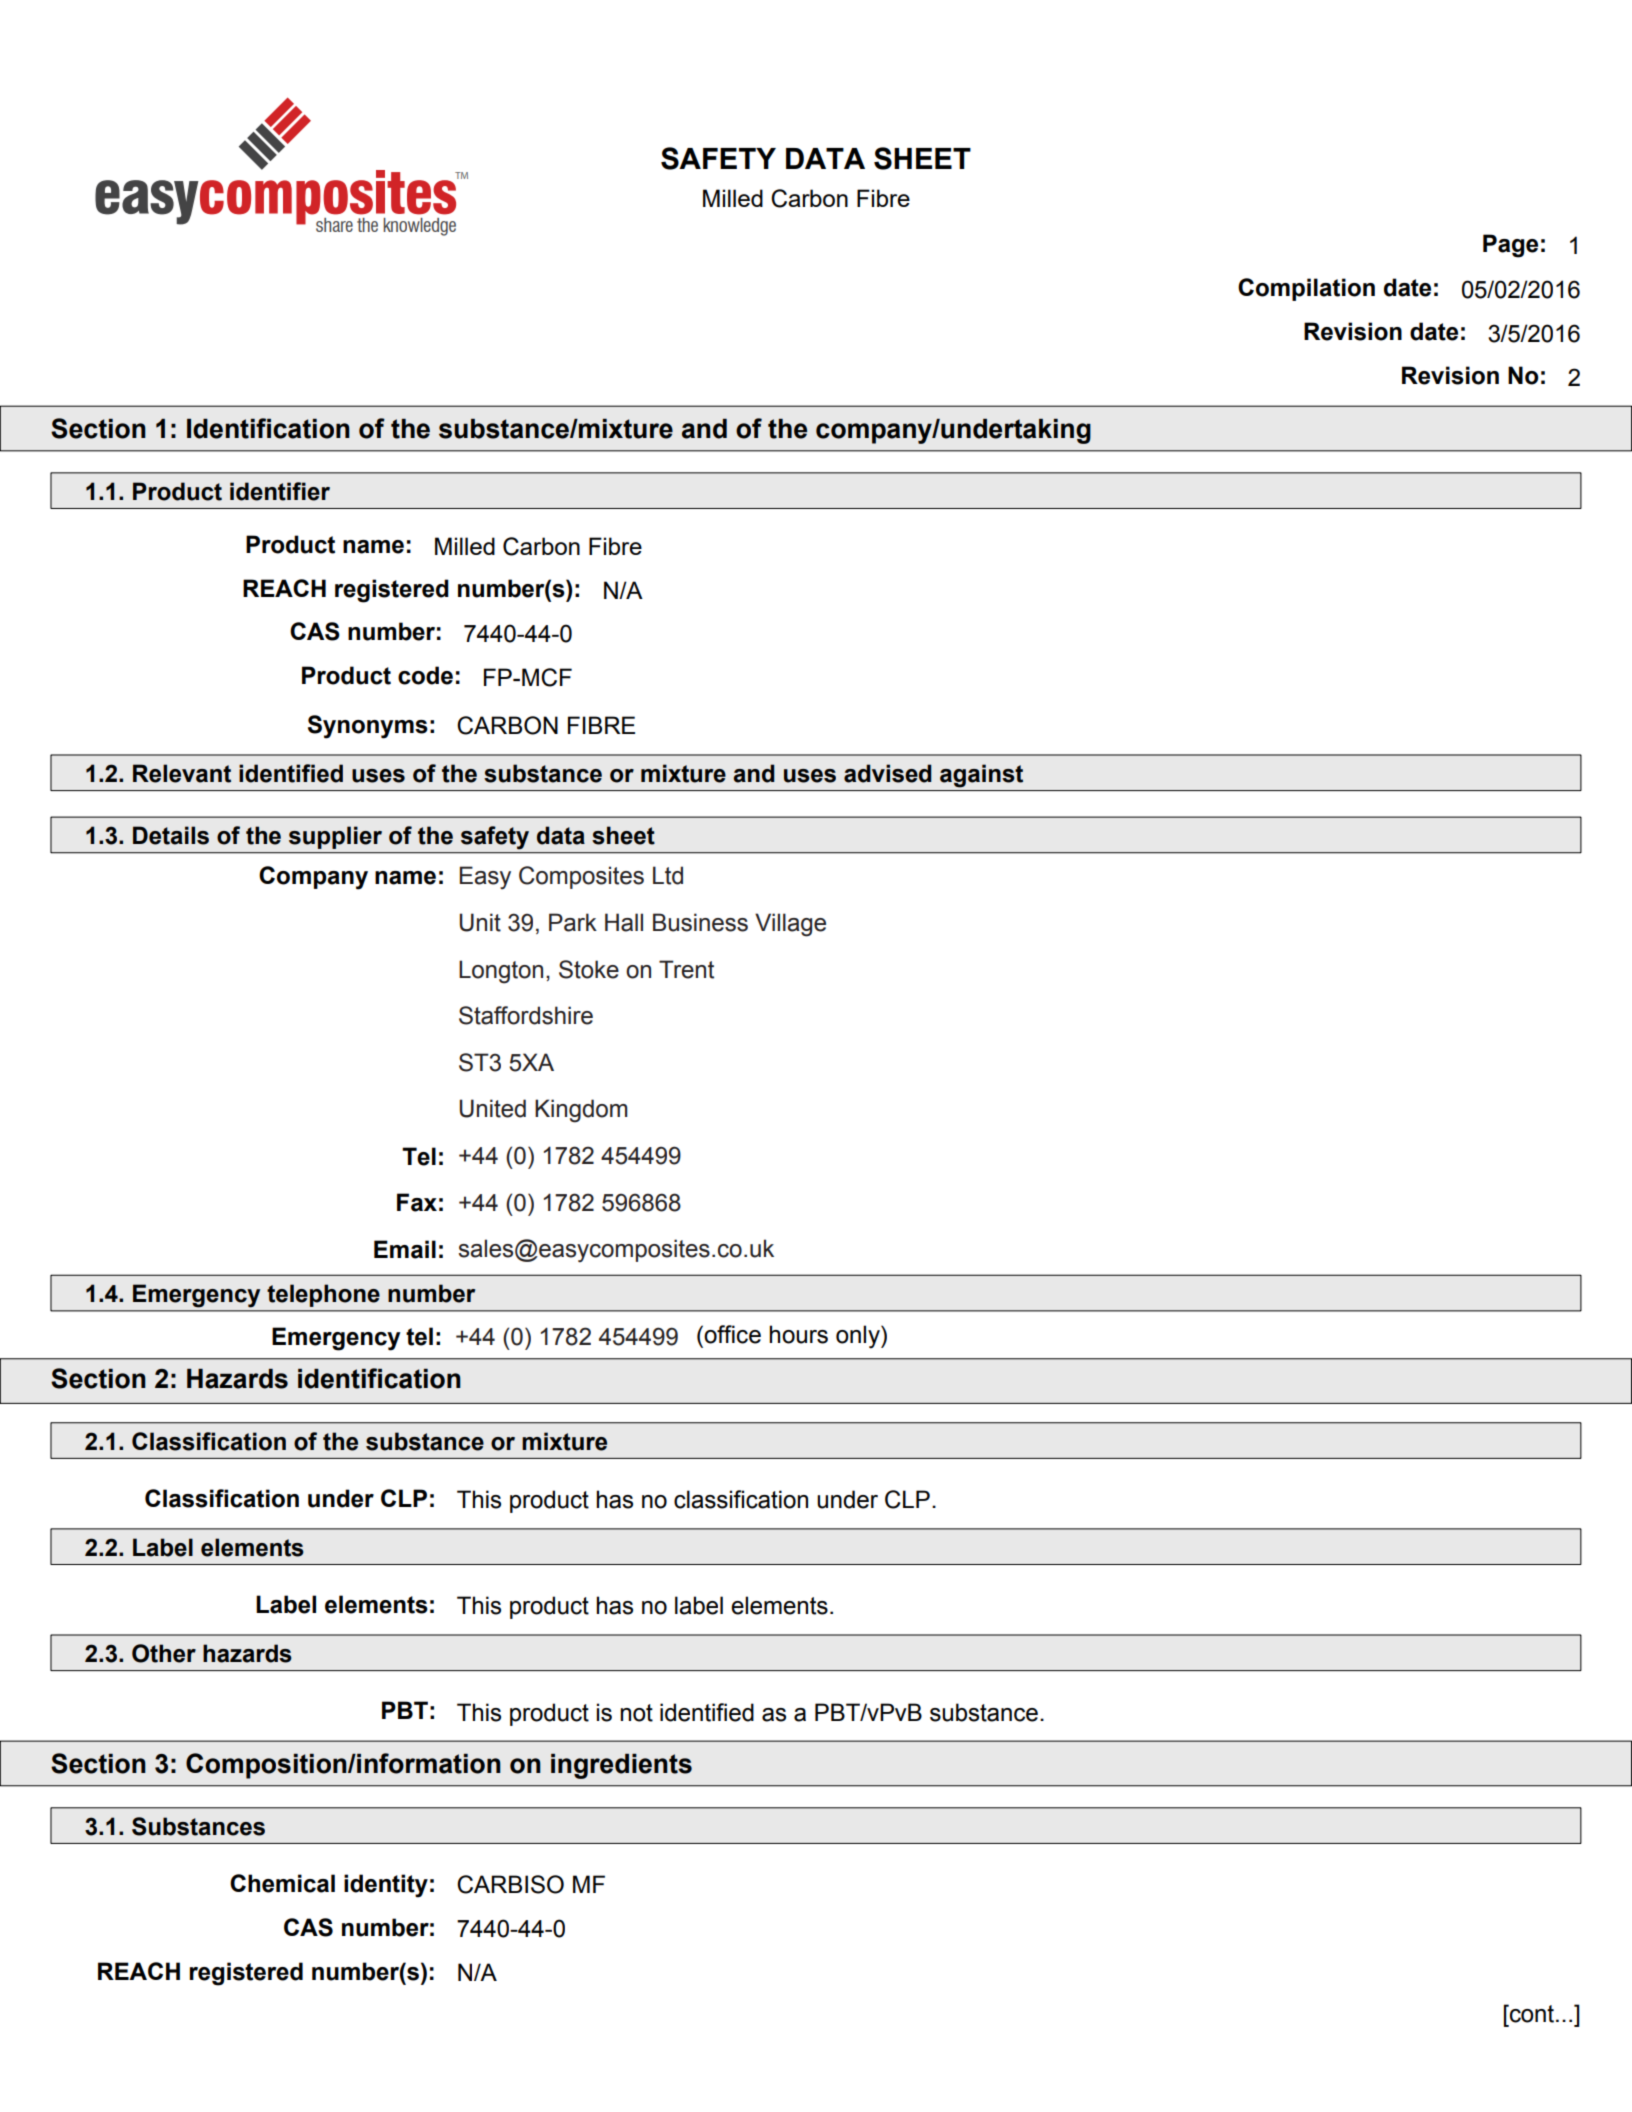  Describe the element at coordinates (981, 776) in the screenshot. I see `against` at that location.
